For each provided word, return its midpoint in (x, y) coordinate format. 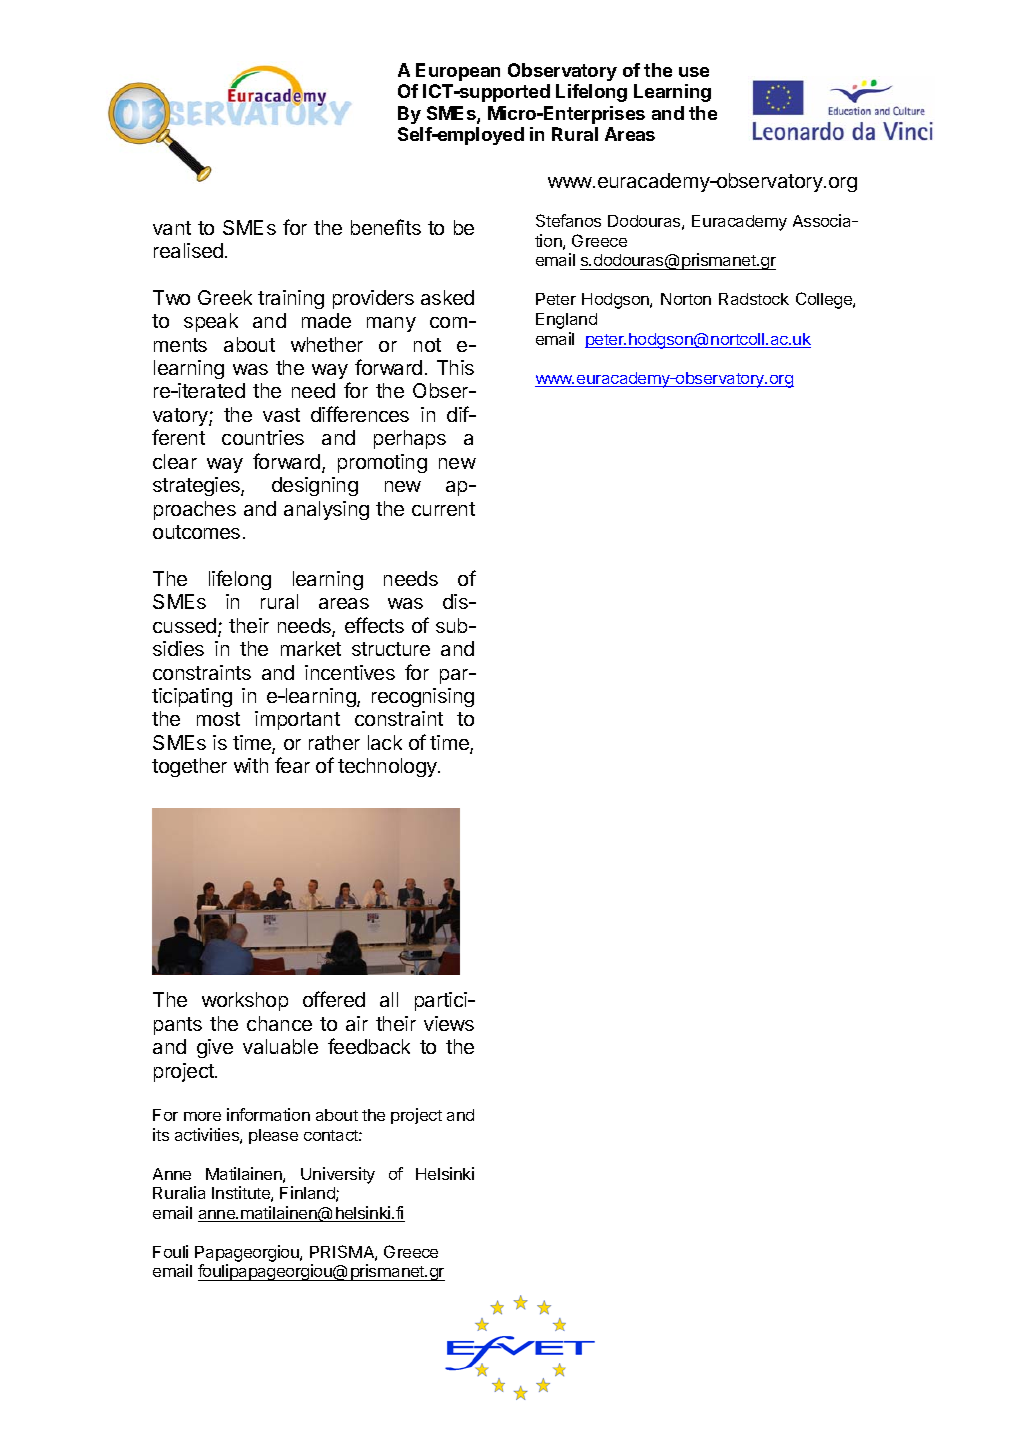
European (458, 72)
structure (391, 649)
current (443, 509)
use (694, 72)
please (273, 1136)
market (311, 648)
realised (188, 250)
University (338, 1175)
